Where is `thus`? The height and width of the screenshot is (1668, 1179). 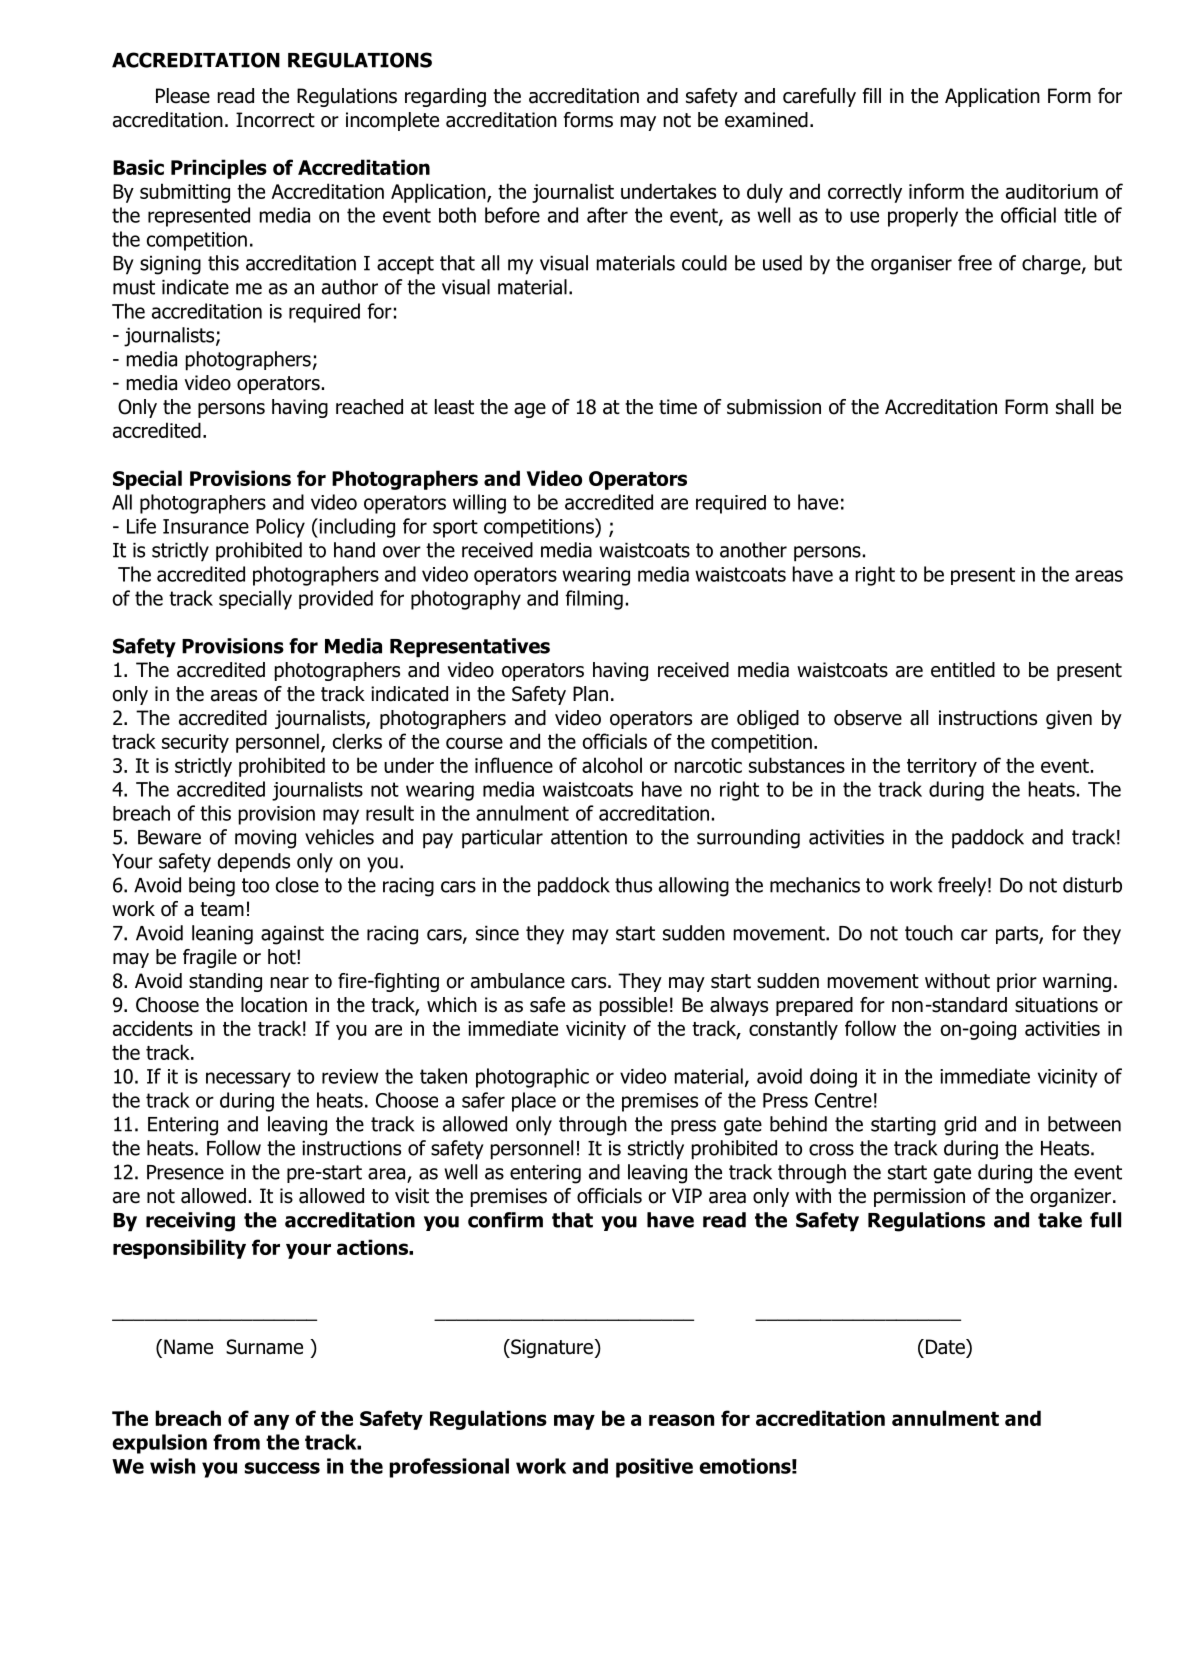 thus is located at coordinates (633, 885).
